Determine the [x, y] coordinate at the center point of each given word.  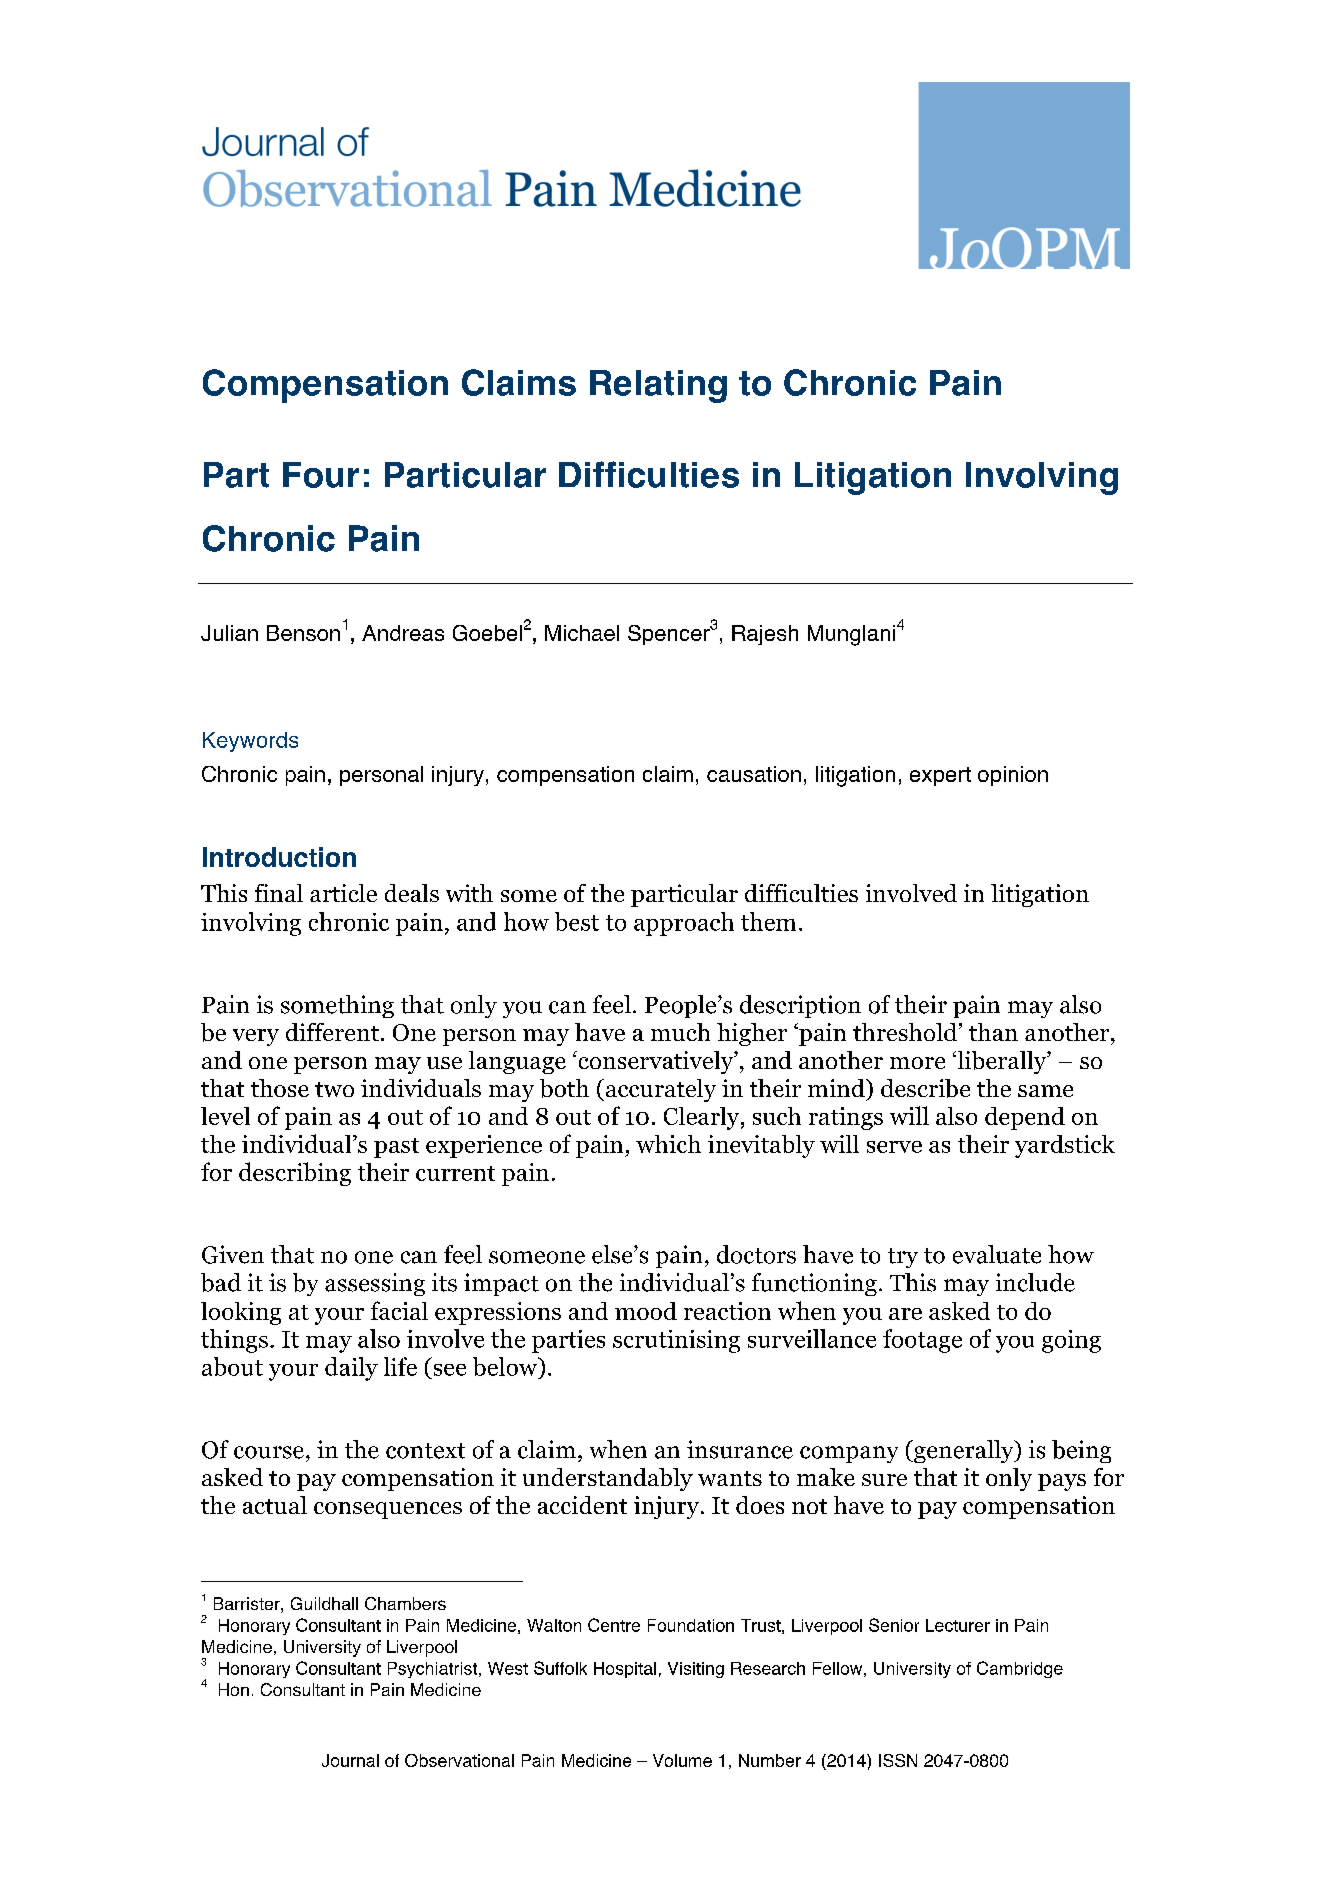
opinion [1013, 776]
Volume [682, 1760]
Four [321, 475]
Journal [350, 1760]
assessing [375, 1284]
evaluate [997, 1254]
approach [684, 924]
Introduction [279, 857]
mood [646, 1311]
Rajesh [765, 635]
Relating [658, 386]
